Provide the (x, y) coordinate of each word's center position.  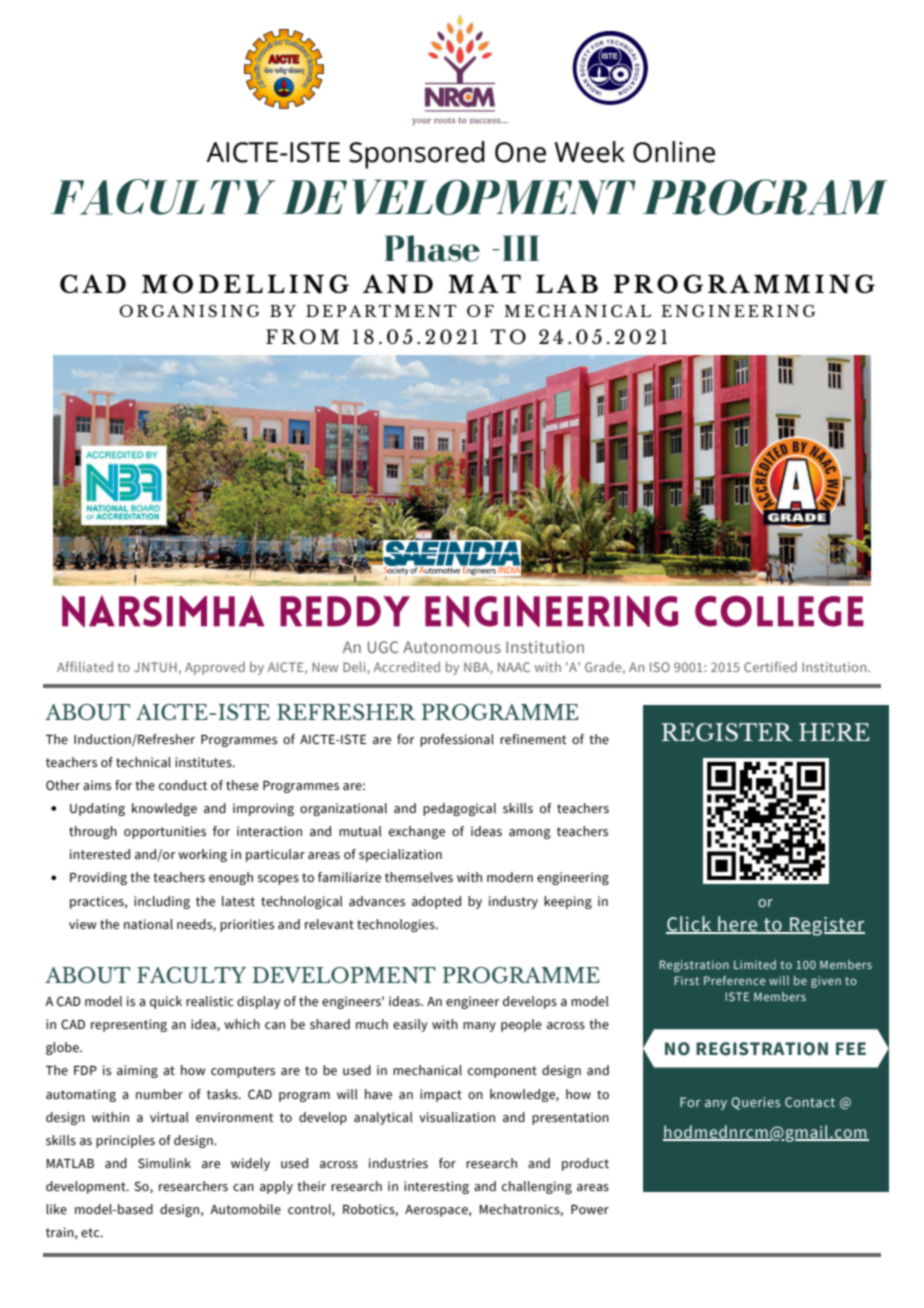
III (520, 248)
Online (674, 152)
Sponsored (417, 155)
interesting (436, 1187)
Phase (432, 248)
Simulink (164, 1163)
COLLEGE (779, 611)
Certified (770, 666)
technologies (397, 925)
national (148, 924)
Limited (755, 964)
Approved (215, 668)
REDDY (345, 611)
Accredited (407, 666)
